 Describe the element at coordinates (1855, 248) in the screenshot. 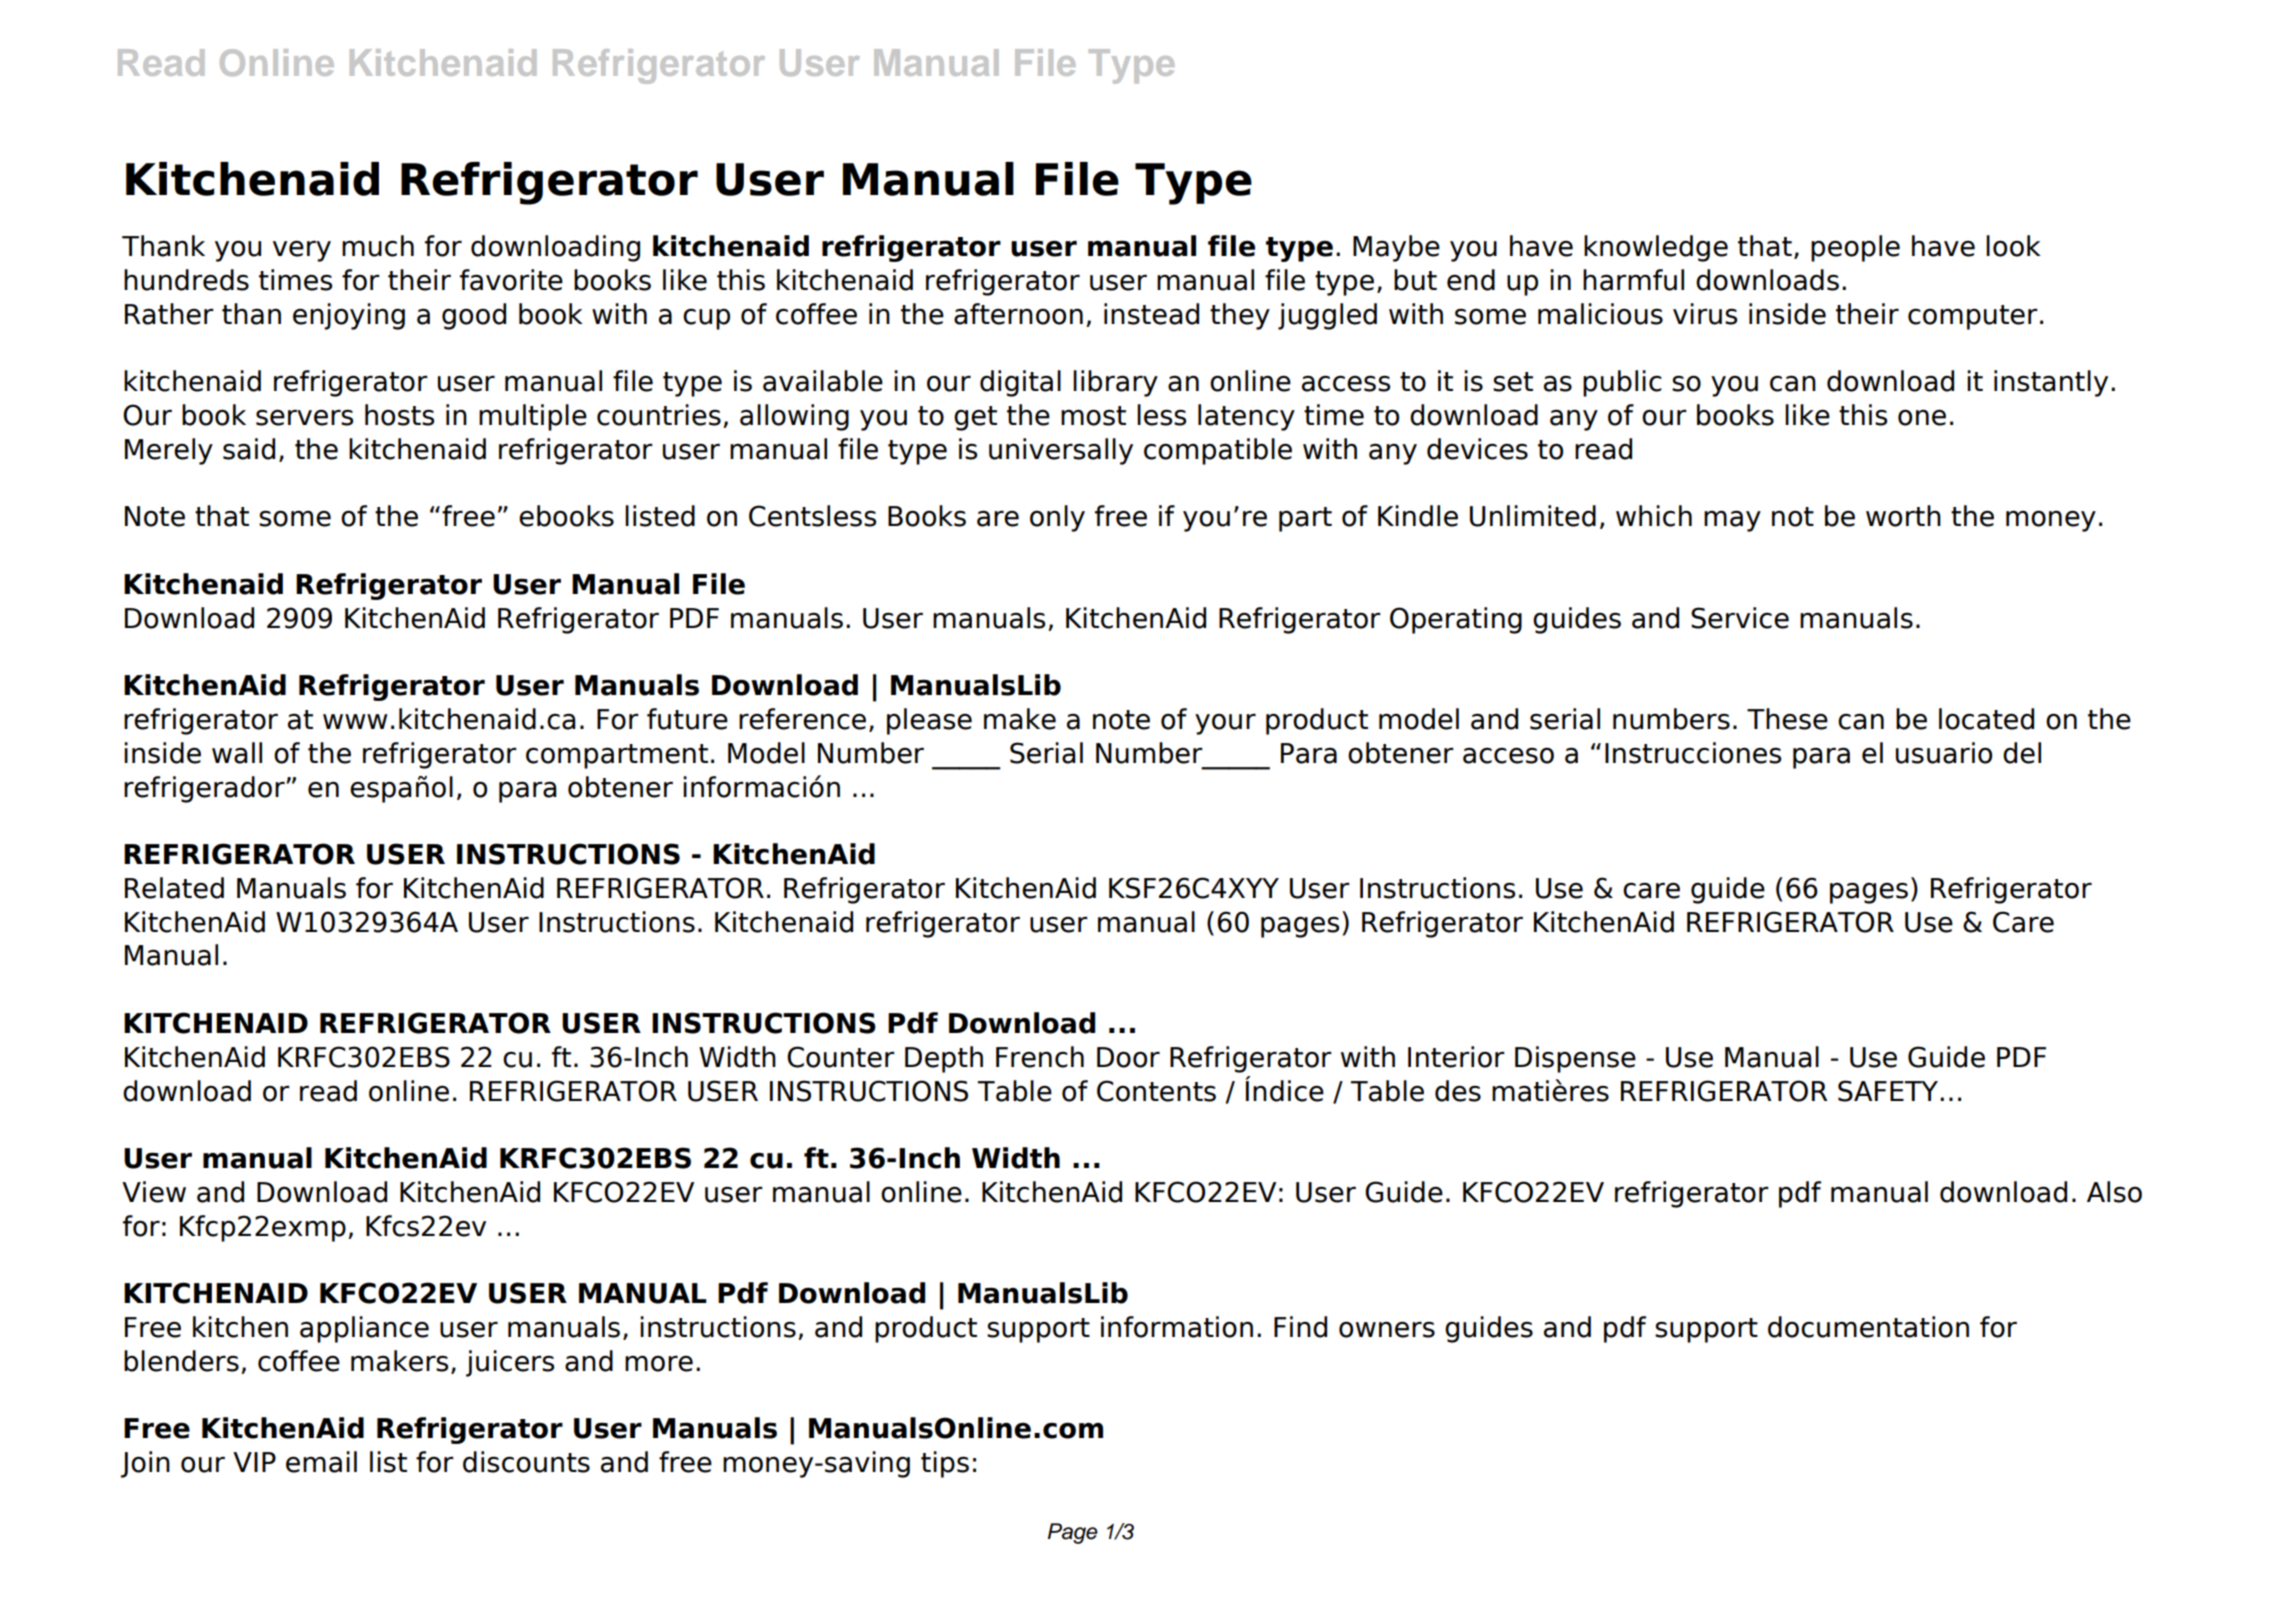

I see `people` at that location.
